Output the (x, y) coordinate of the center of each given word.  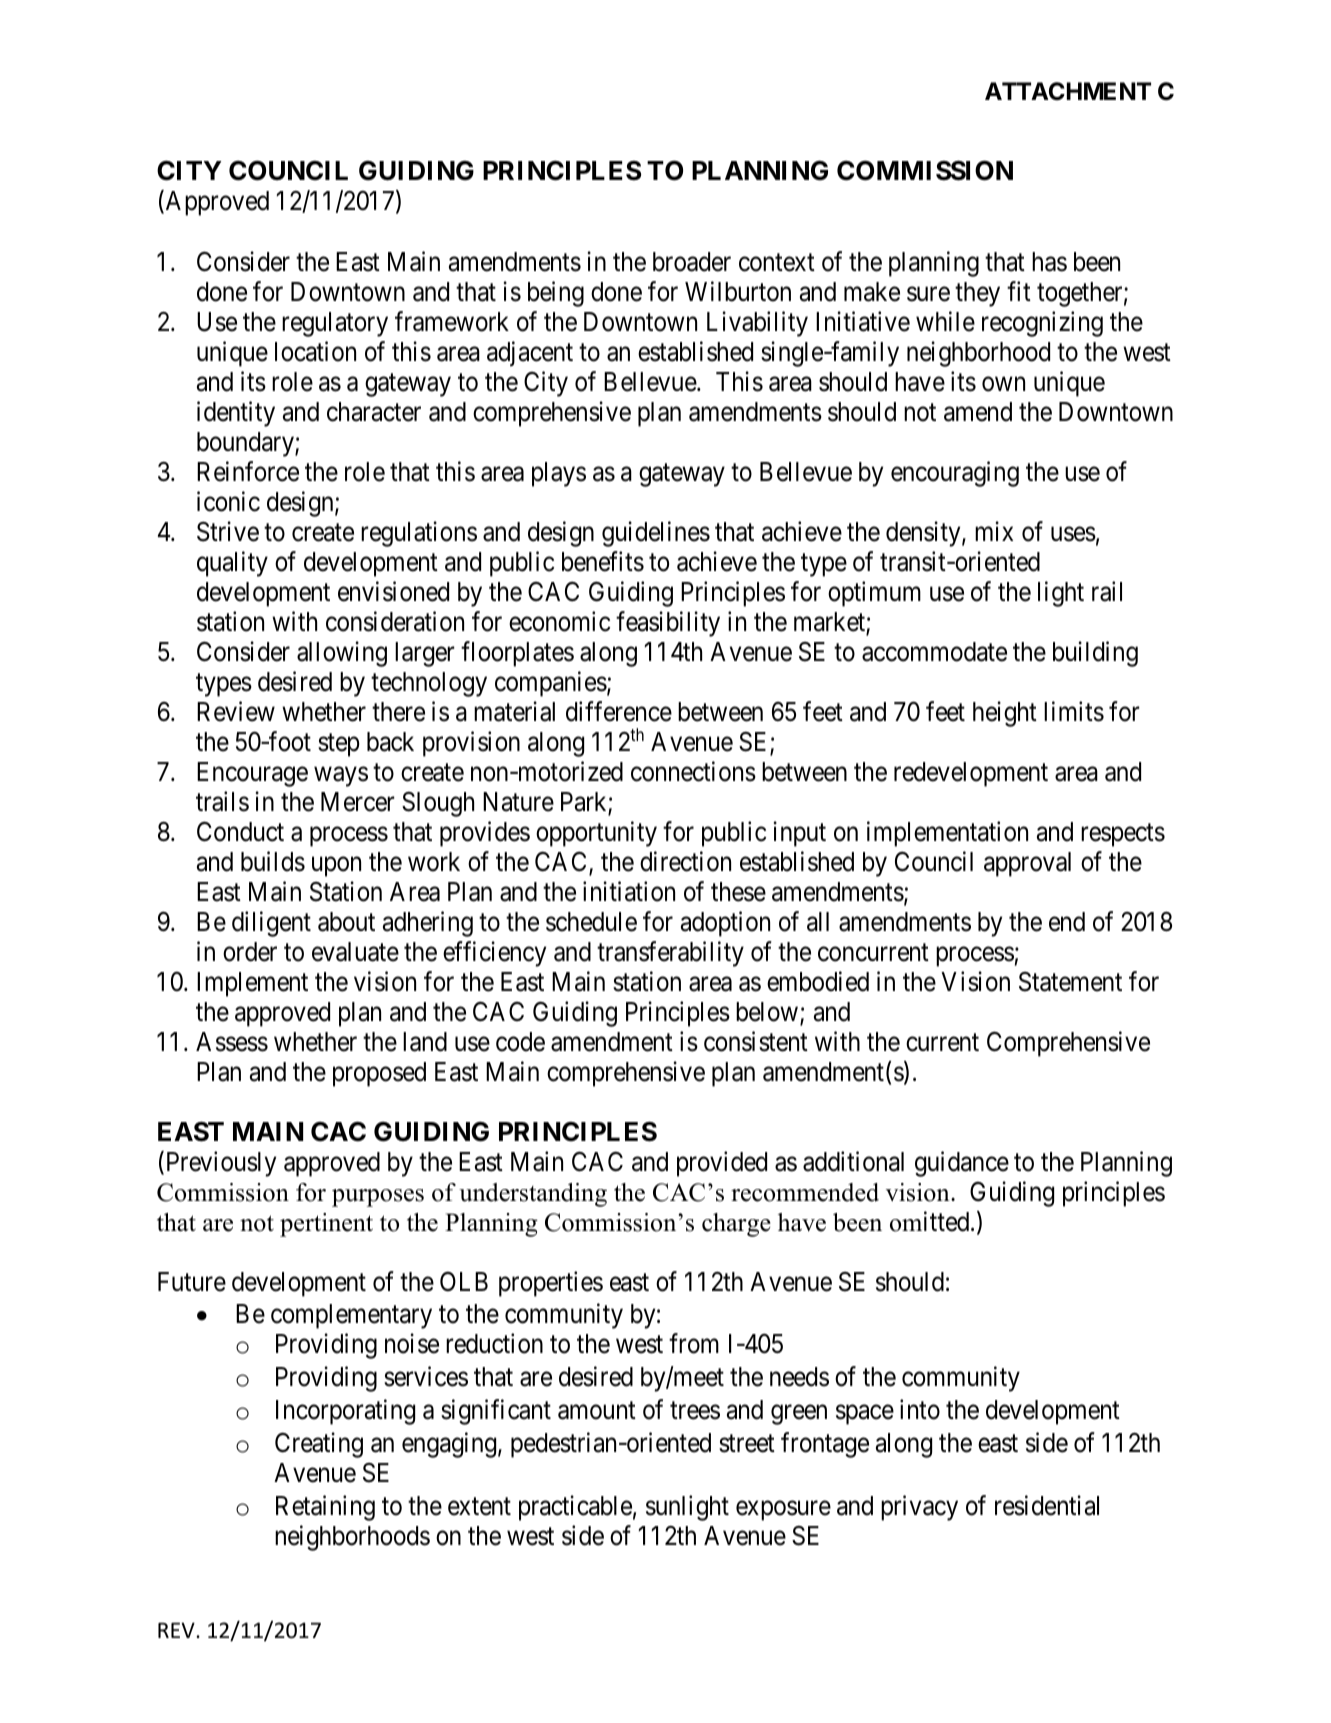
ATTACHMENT (1068, 91)
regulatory (335, 324)
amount (597, 1411)
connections (693, 771)
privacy (919, 1508)
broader (692, 262)
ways (341, 777)
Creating (319, 1445)
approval (1027, 864)
